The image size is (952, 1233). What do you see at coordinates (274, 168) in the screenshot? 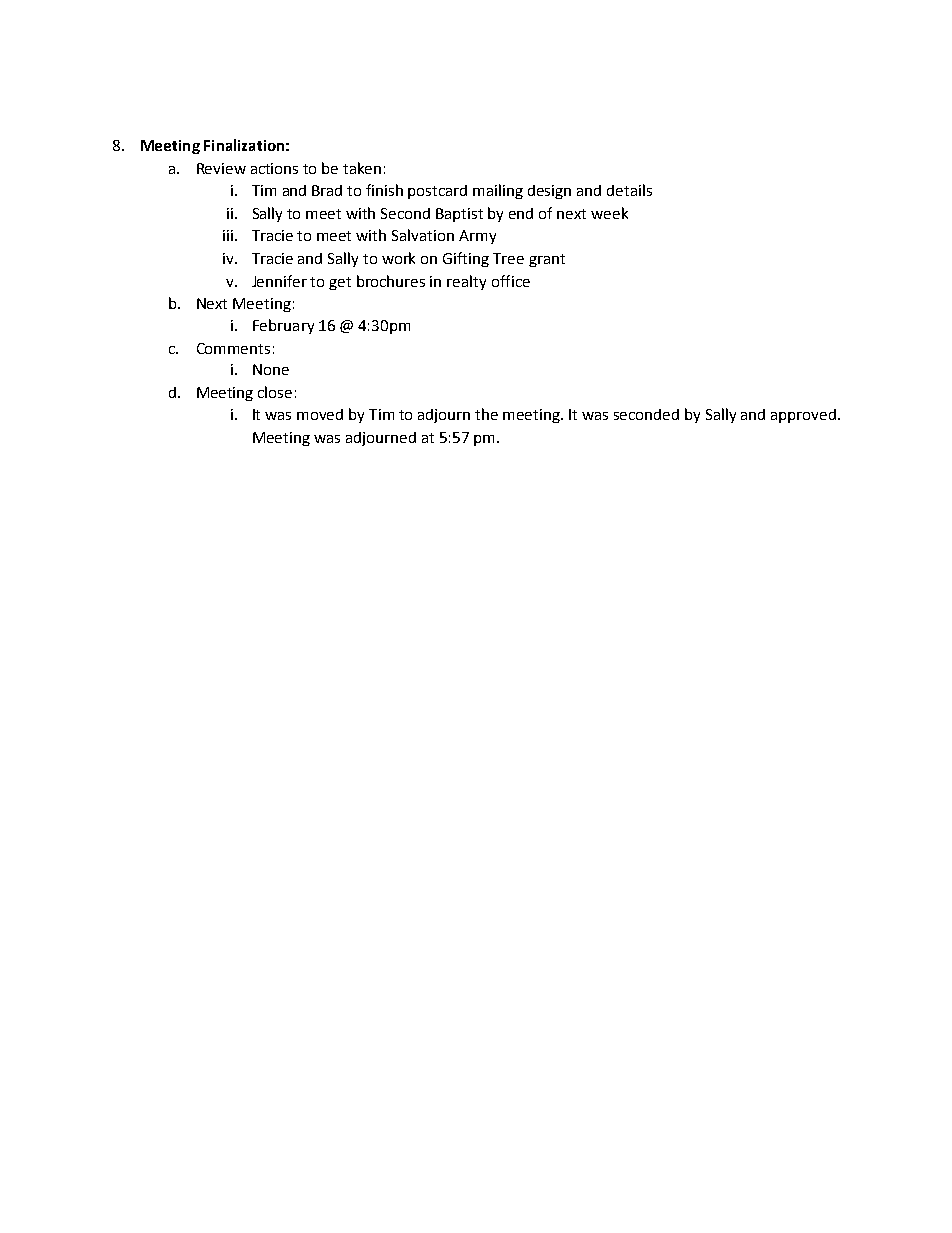
I see `actions` at bounding box center [274, 168].
